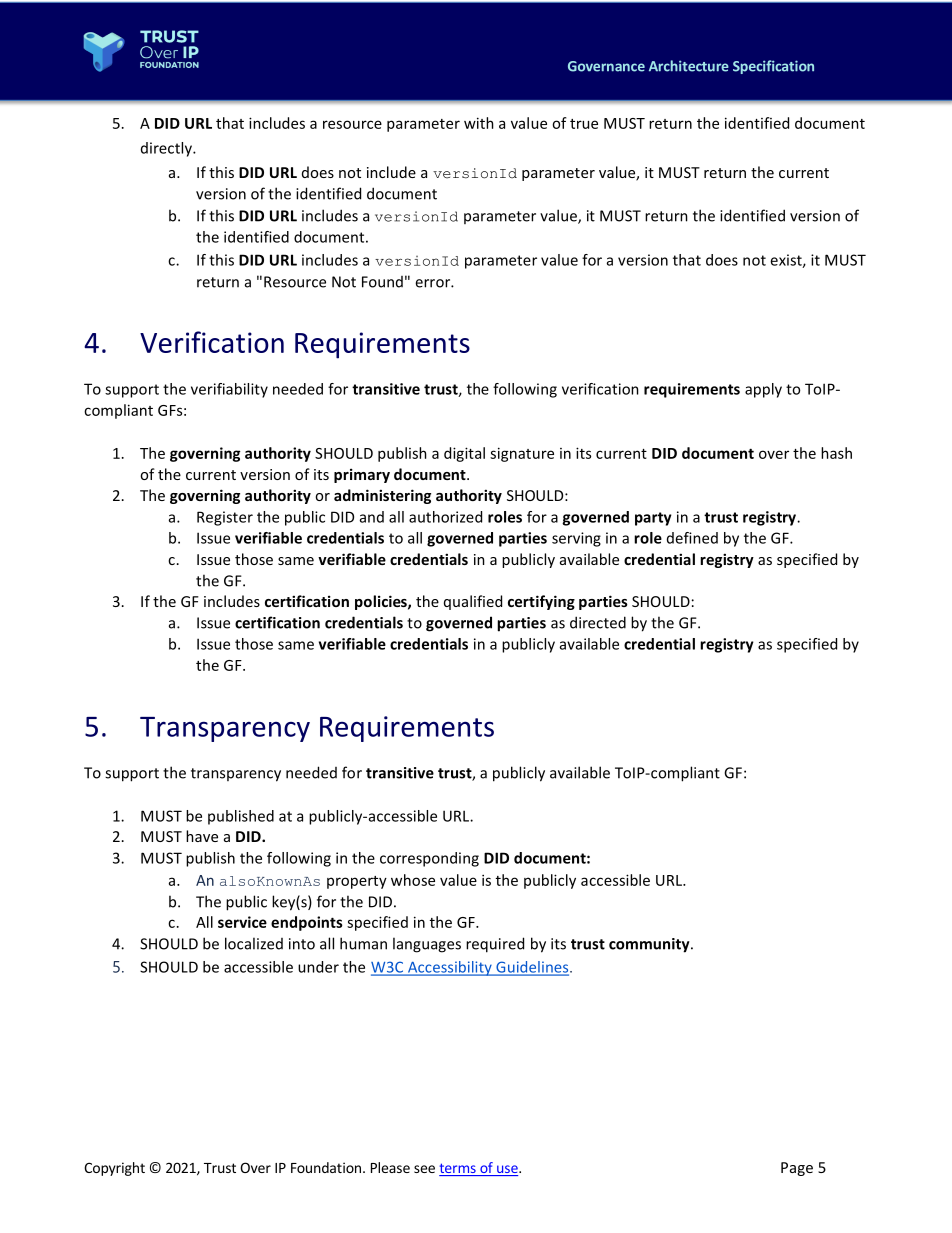 This document has height=1233, width=952. What do you see at coordinates (167, 149) in the document?
I see `directly` at bounding box center [167, 149].
